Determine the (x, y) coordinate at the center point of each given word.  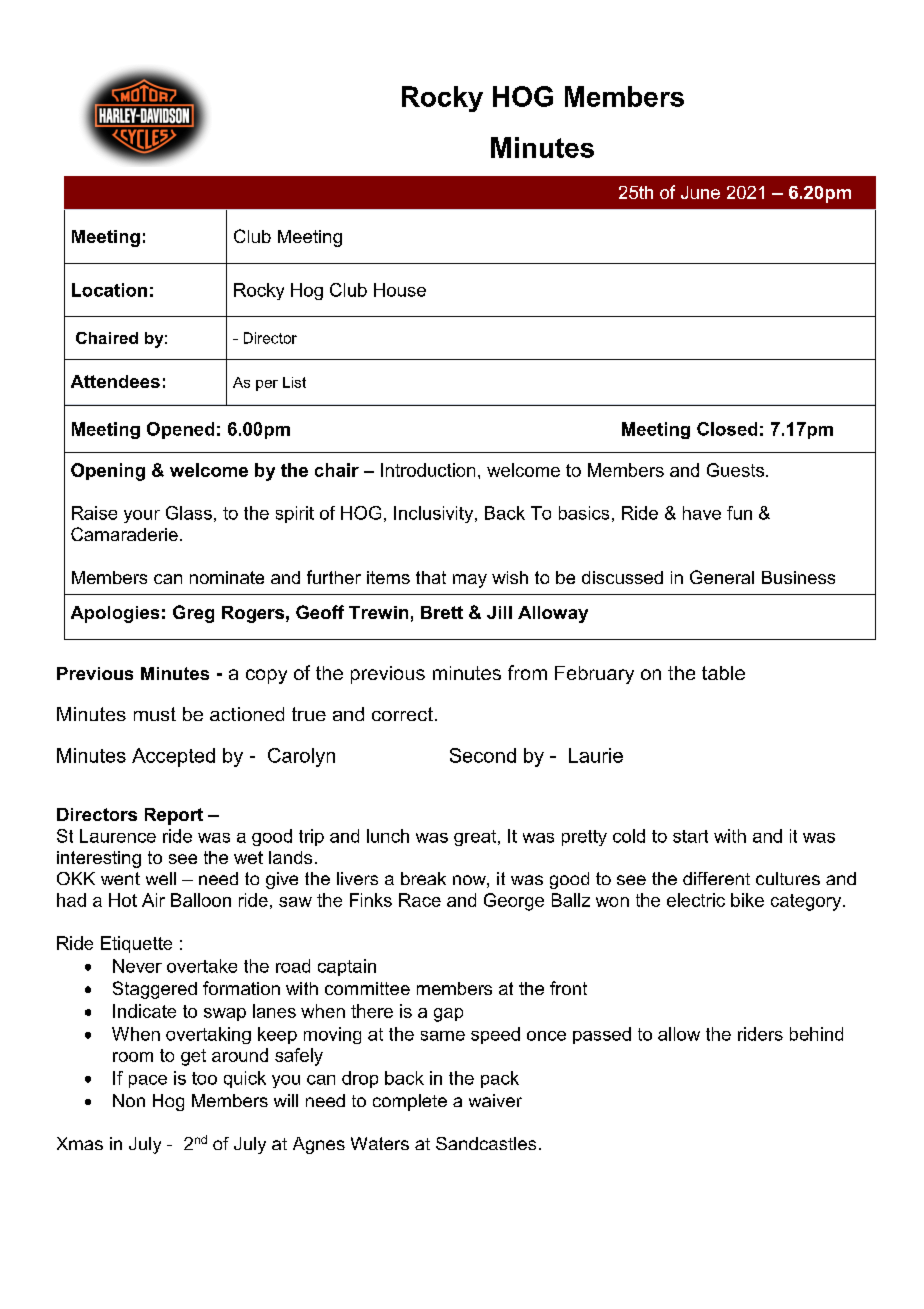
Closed (727, 429)
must (155, 714)
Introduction (428, 470)
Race (420, 900)
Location (109, 290)
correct (402, 714)
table (723, 673)
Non (129, 1100)
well (161, 878)
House (400, 290)
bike (747, 900)
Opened (180, 430)
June (700, 192)
